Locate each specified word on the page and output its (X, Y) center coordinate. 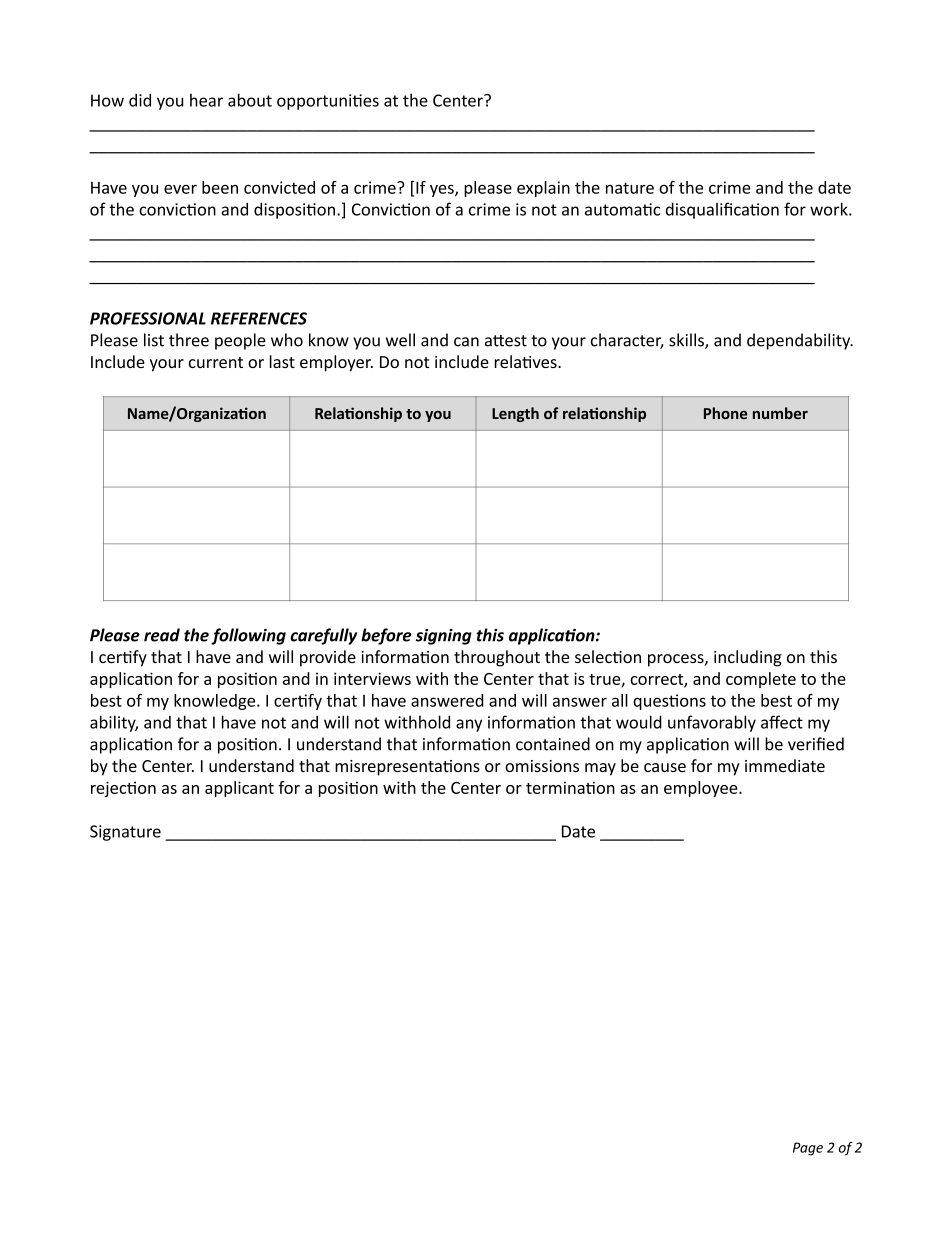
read (162, 635)
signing (444, 637)
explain (543, 189)
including (748, 658)
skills (687, 341)
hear (206, 100)
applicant (239, 789)
